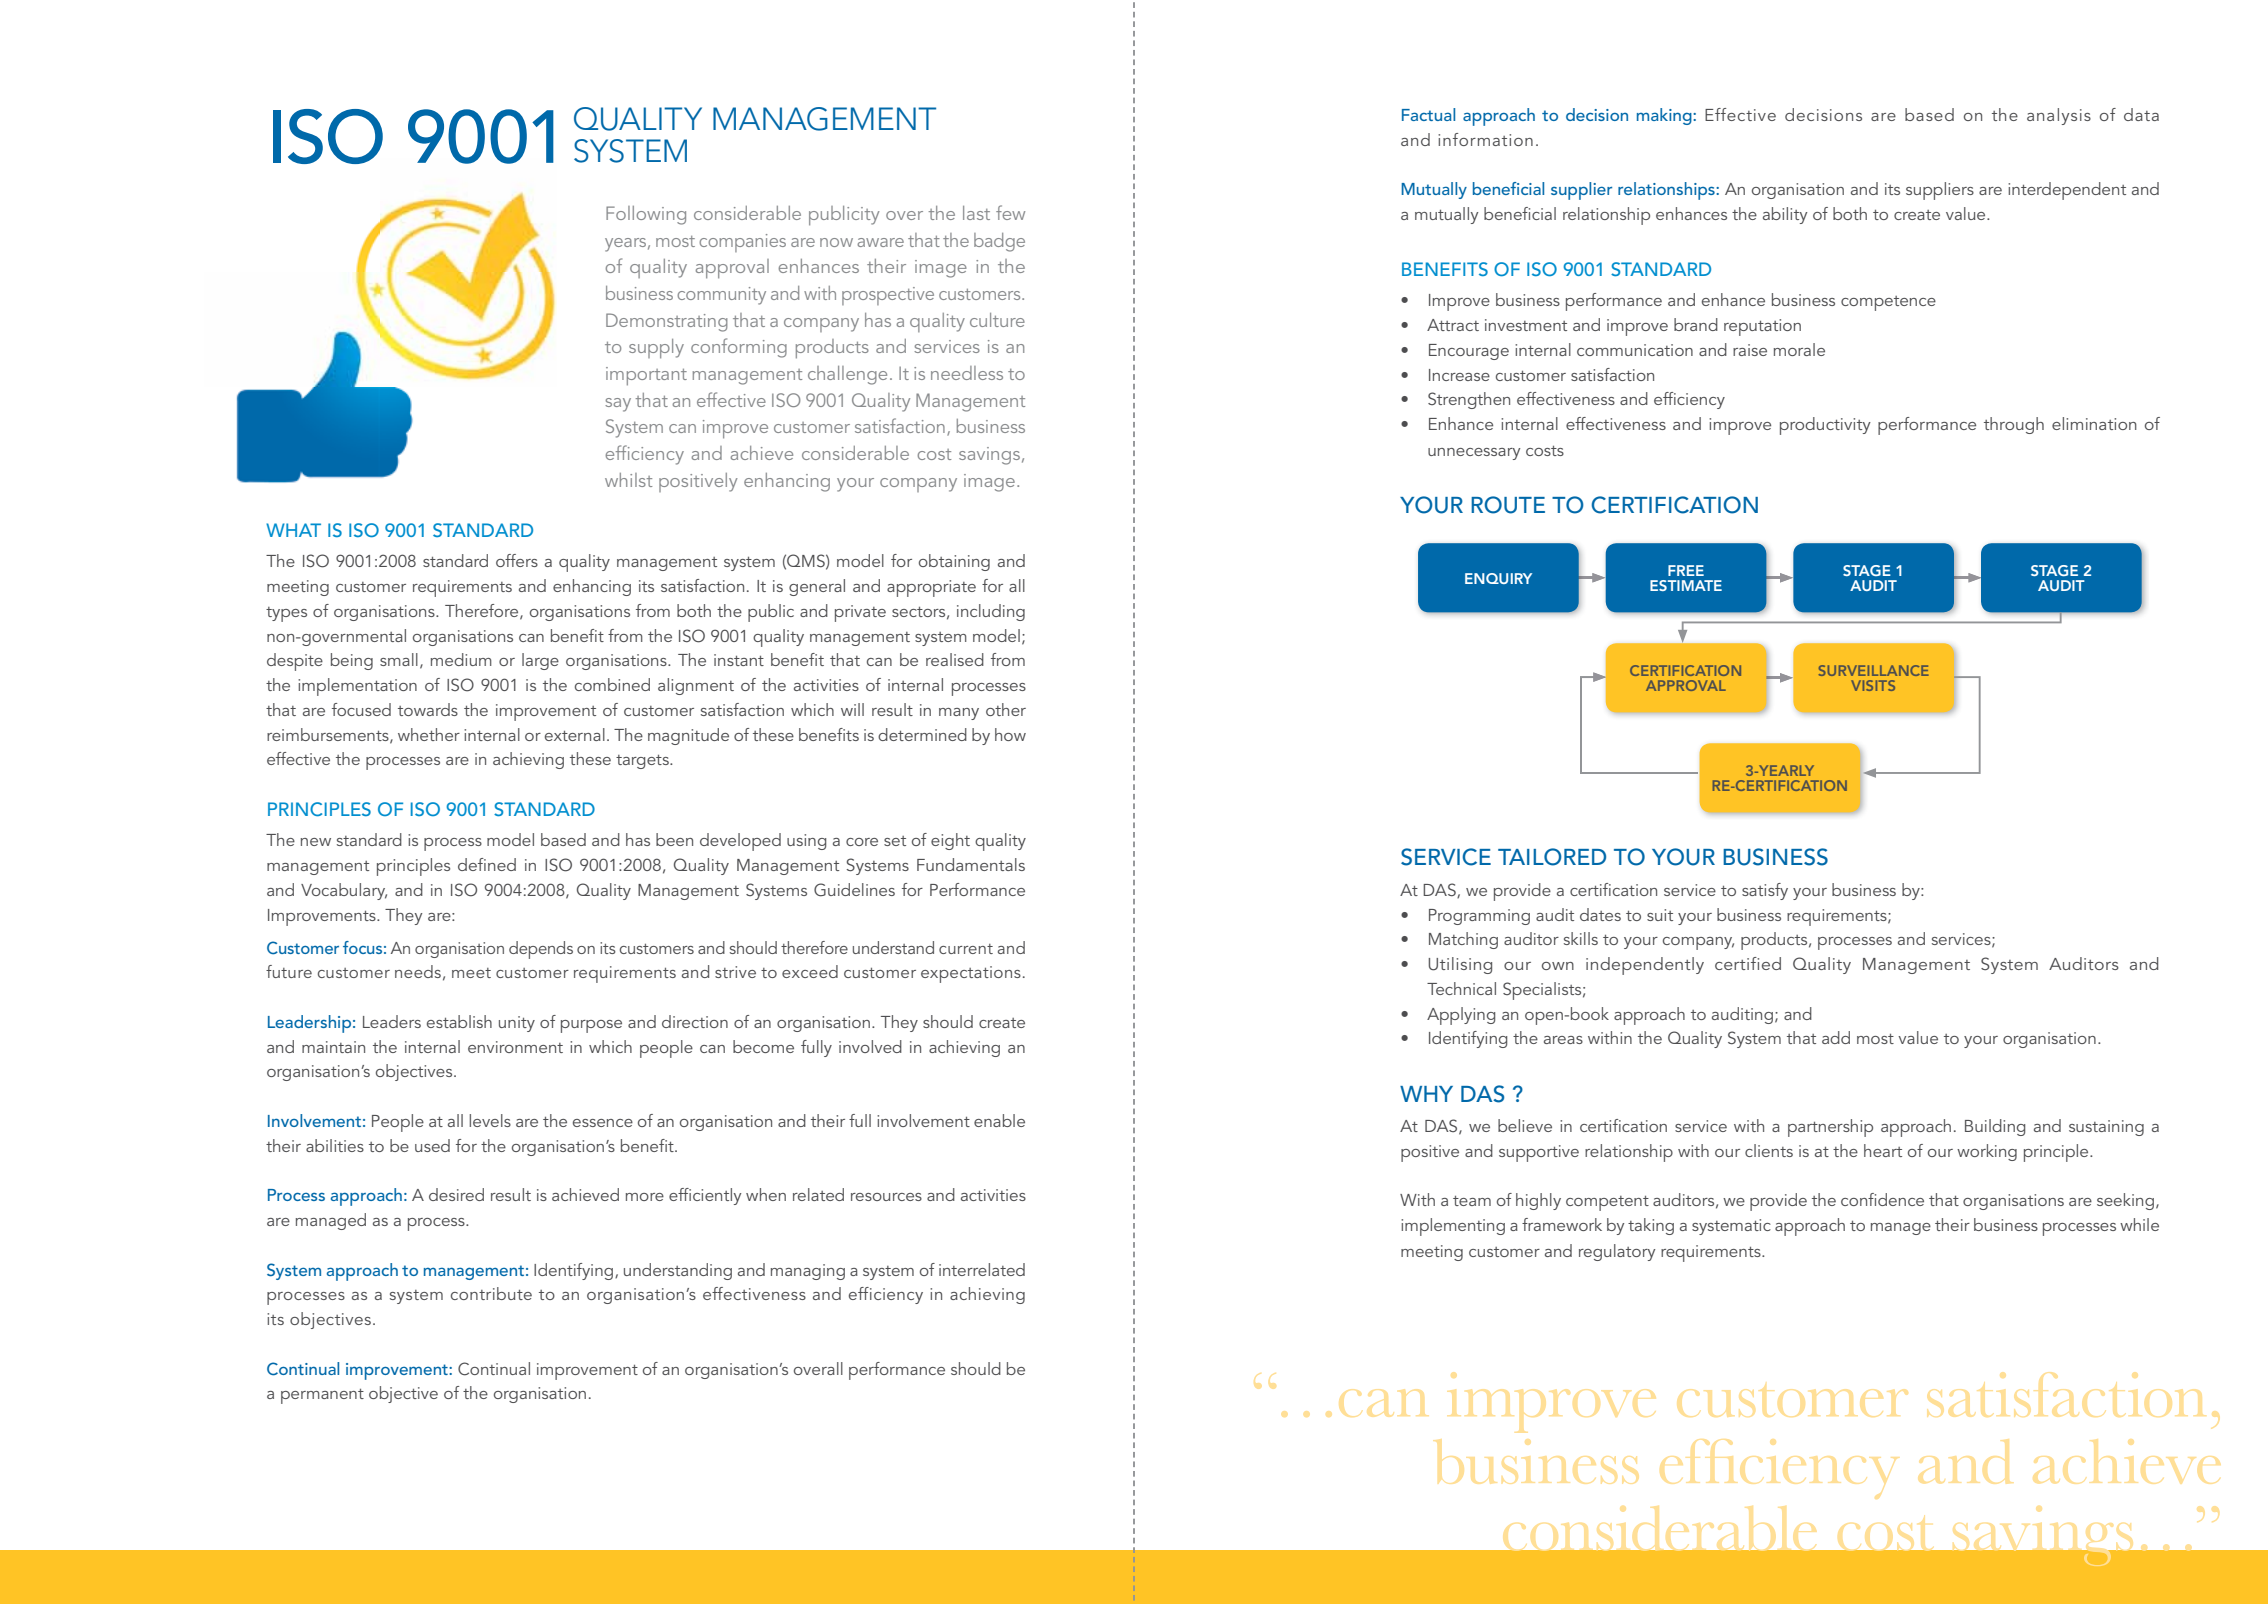 The height and width of the screenshot is (1604, 2268). What do you see at coordinates (491, 1293) in the screenshot?
I see `contribute` at bounding box center [491, 1293].
